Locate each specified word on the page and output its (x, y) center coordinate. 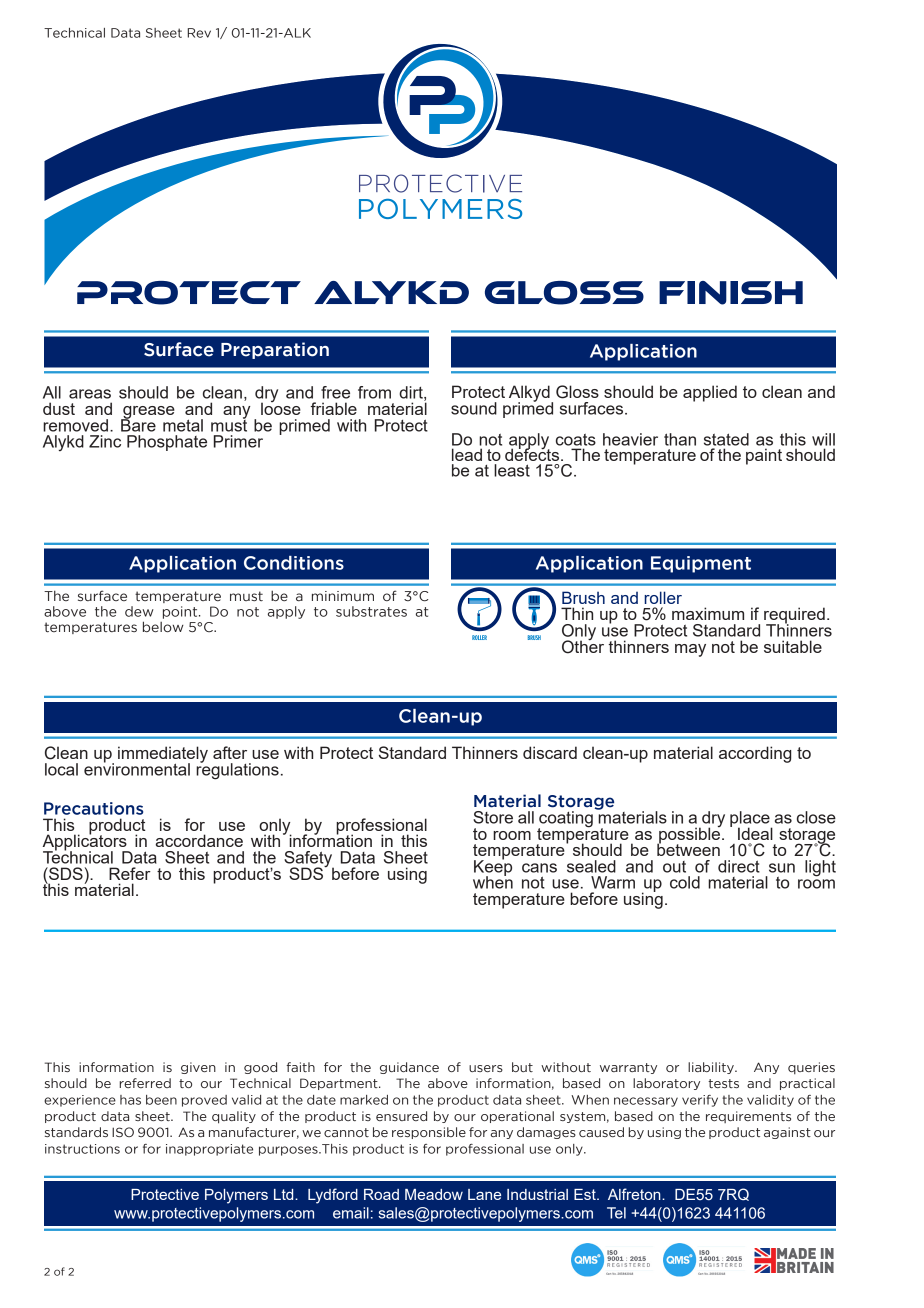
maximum (708, 613)
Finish (731, 293)
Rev (199, 33)
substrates (371, 611)
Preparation (275, 350)
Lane (484, 1194)
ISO (123, 1132)
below (163, 627)
